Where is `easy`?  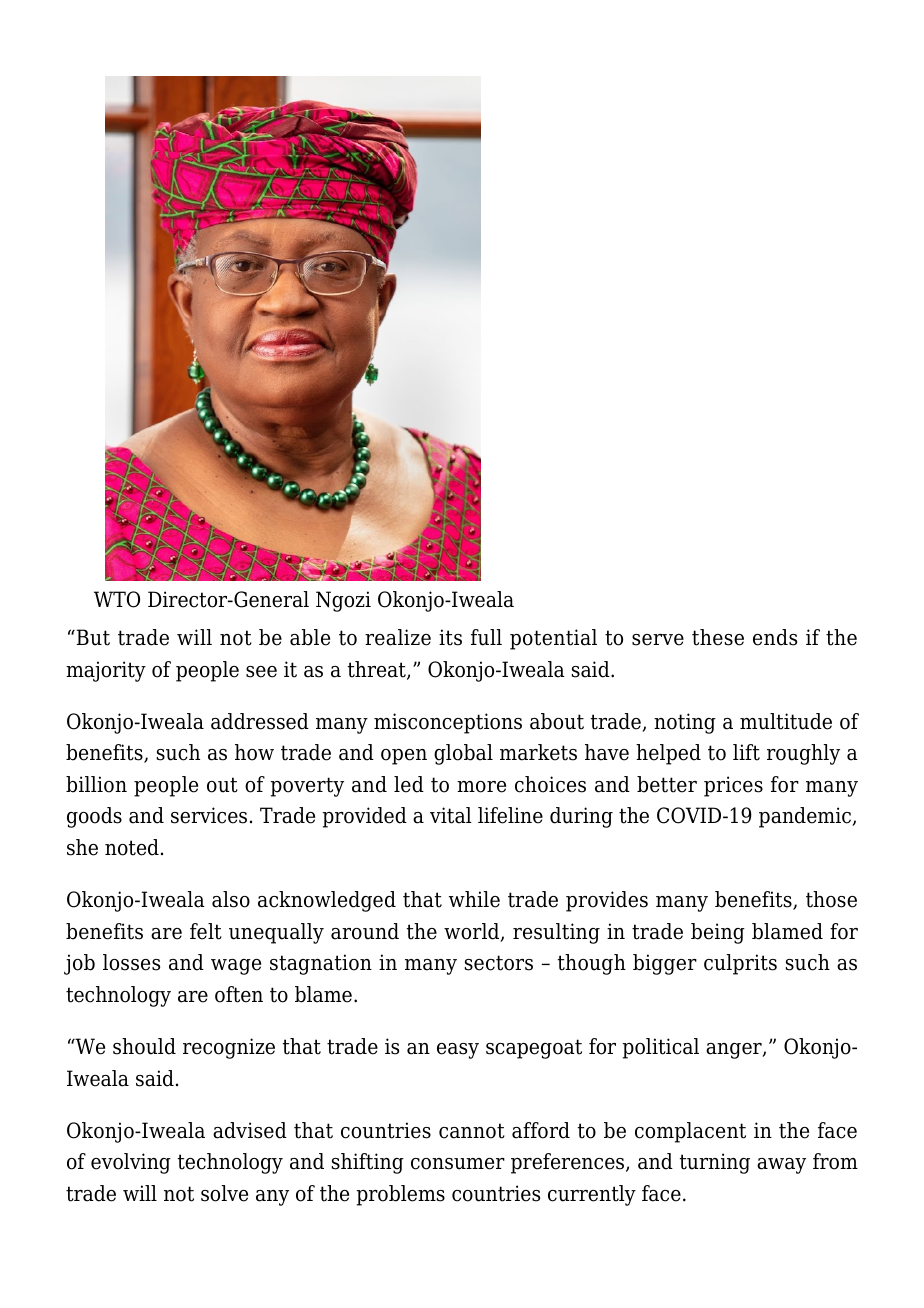
easy is located at coordinates (458, 1051).
